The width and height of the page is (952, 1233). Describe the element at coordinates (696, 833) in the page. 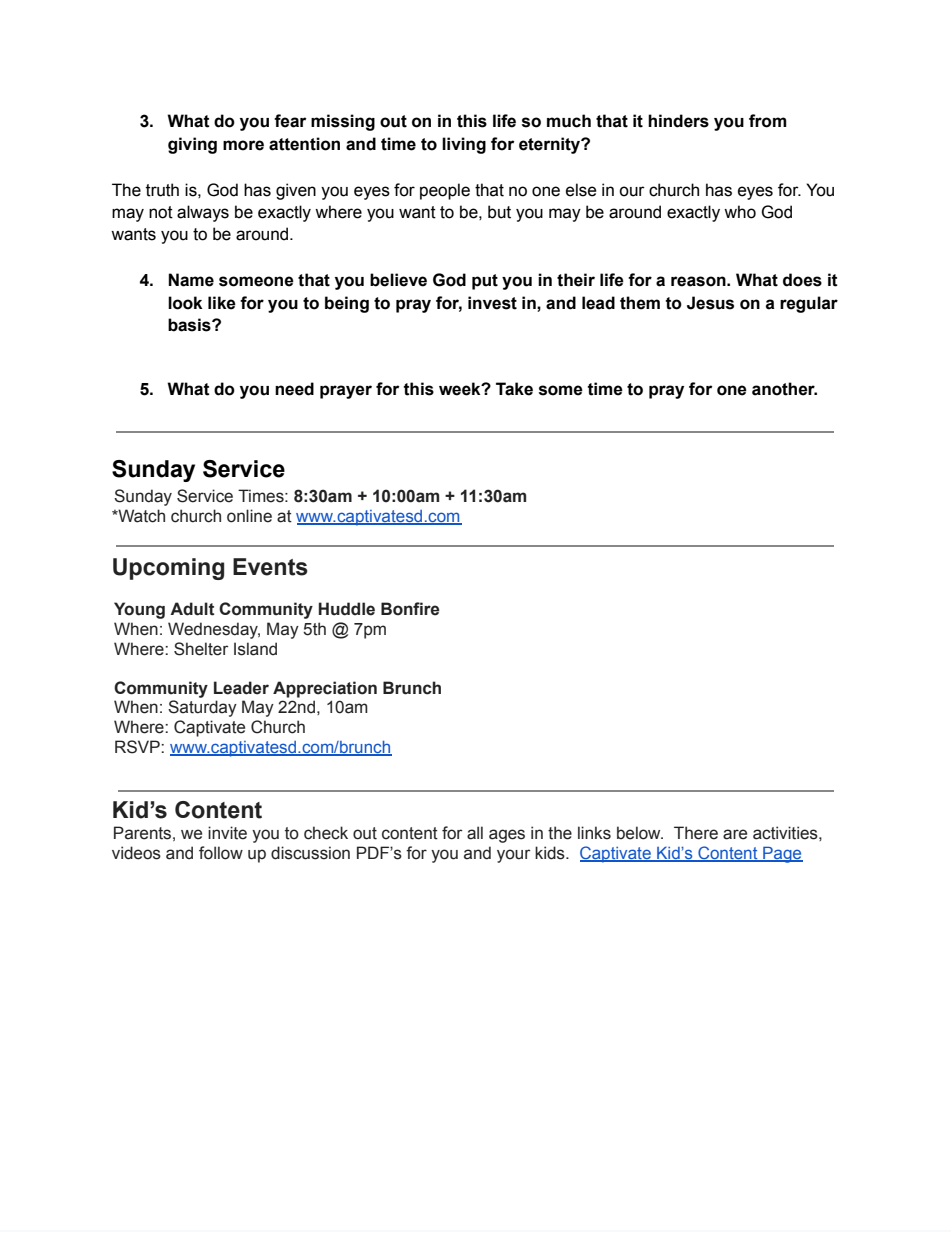

I see `There` at that location.
